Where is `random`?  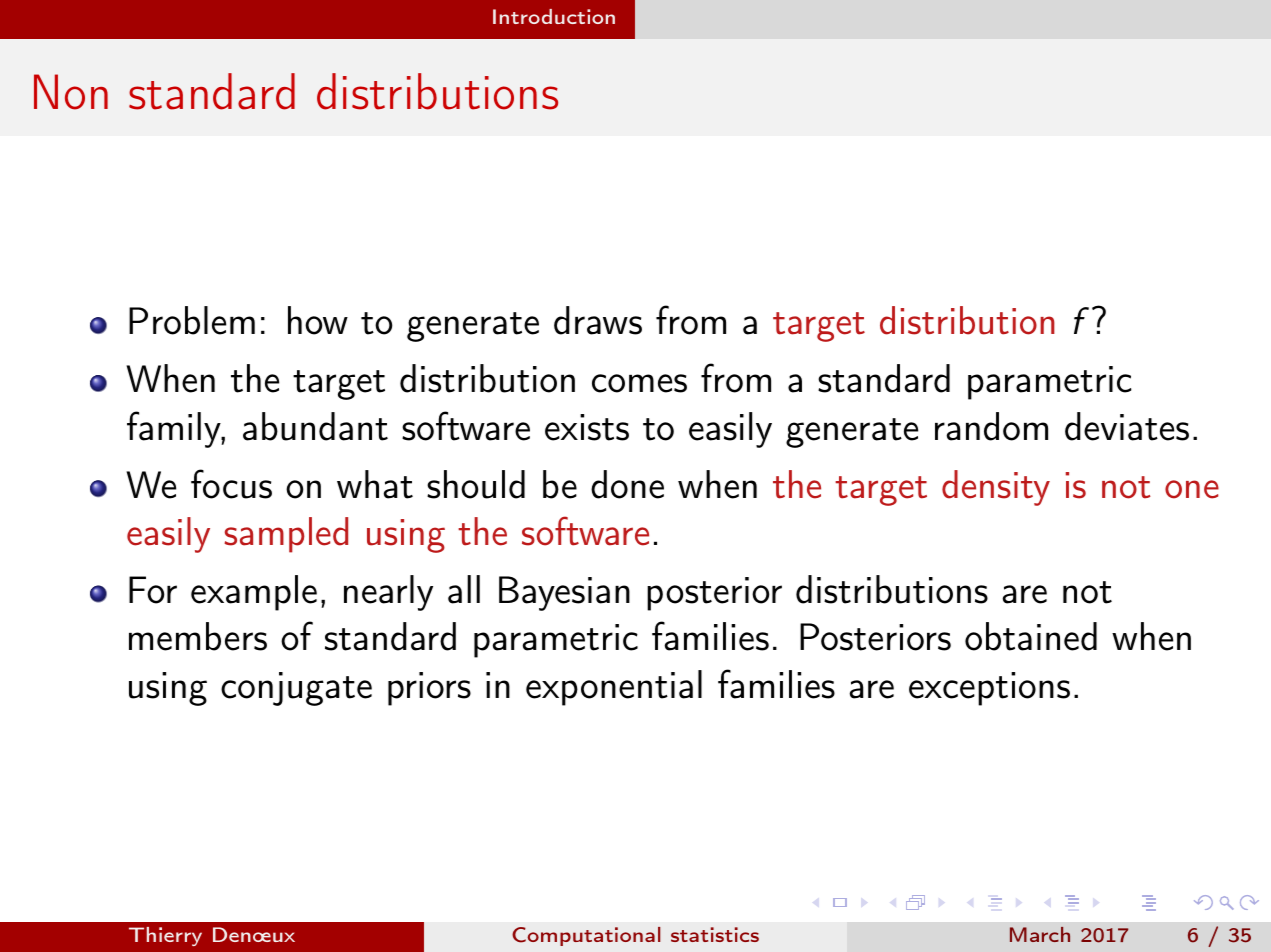 random is located at coordinates (991, 426).
